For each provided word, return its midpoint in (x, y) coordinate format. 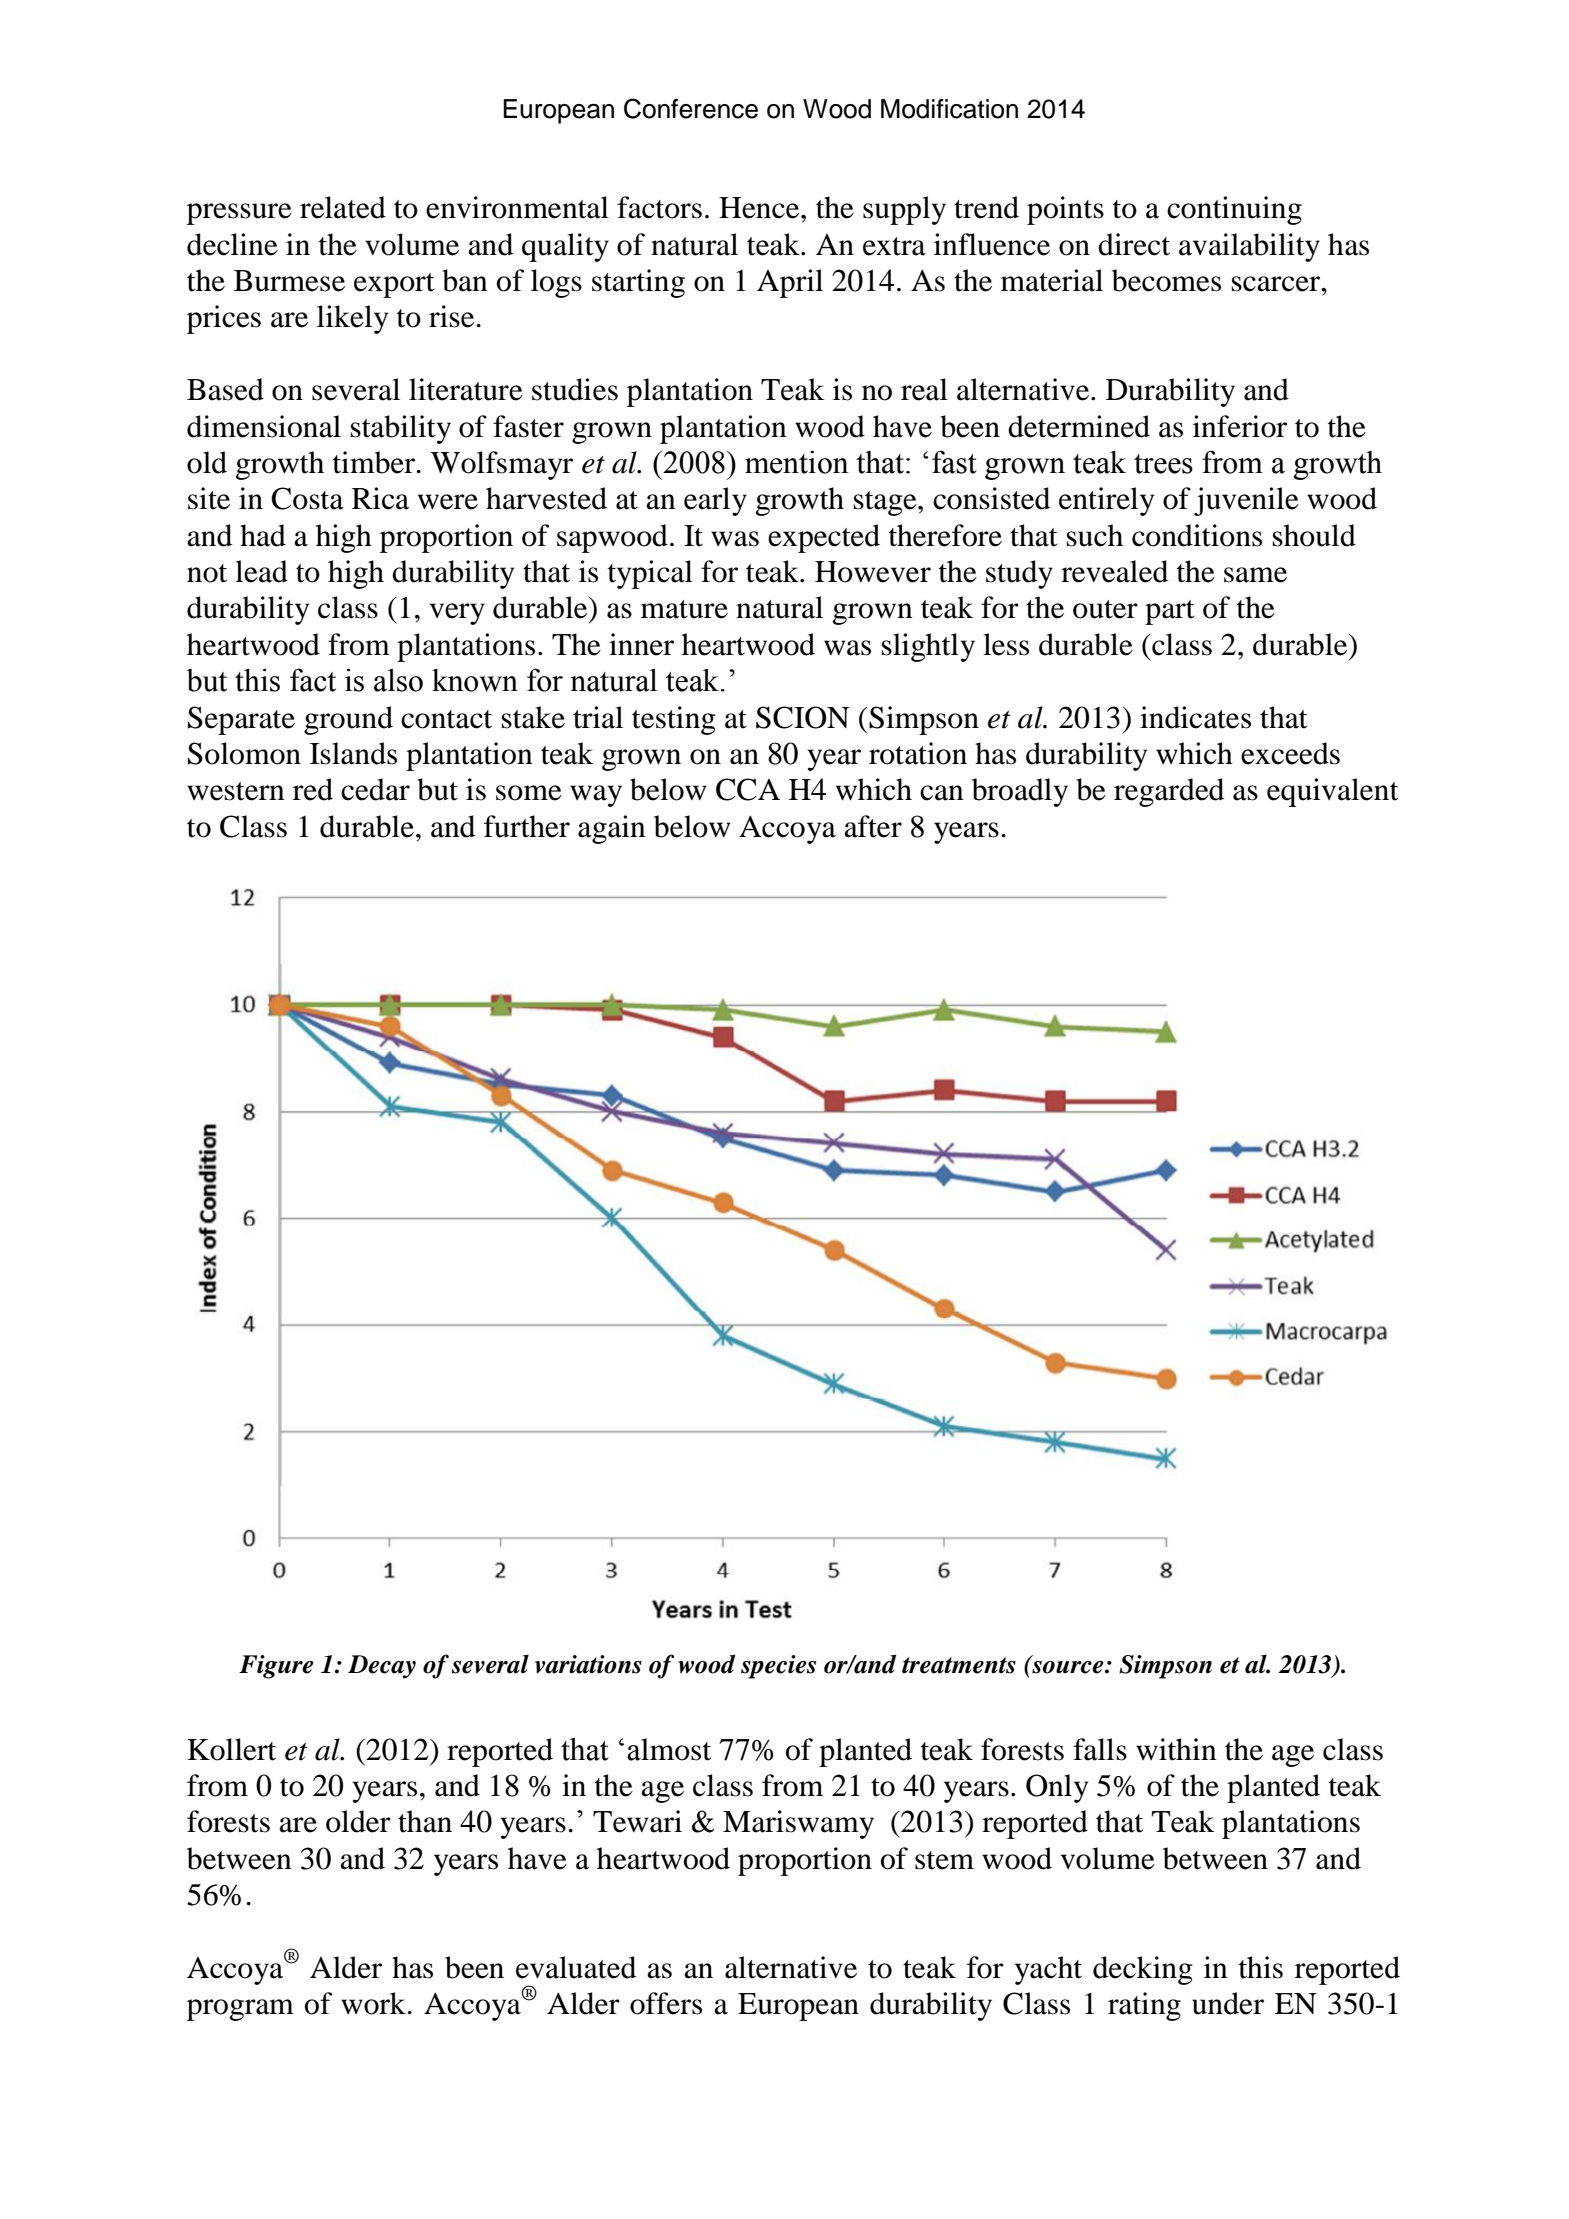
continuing (1234, 210)
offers (666, 2003)
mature (684, 609)
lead (261, 571)
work (374, 2003)
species (778, 1667)
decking (1143, 1970)
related (343, 207)
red (313, 789)
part (1170, 612)
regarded (1169, 792)
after (873, 826)
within (1176, 1749)
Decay (382, 1667)
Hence (760, 208)
